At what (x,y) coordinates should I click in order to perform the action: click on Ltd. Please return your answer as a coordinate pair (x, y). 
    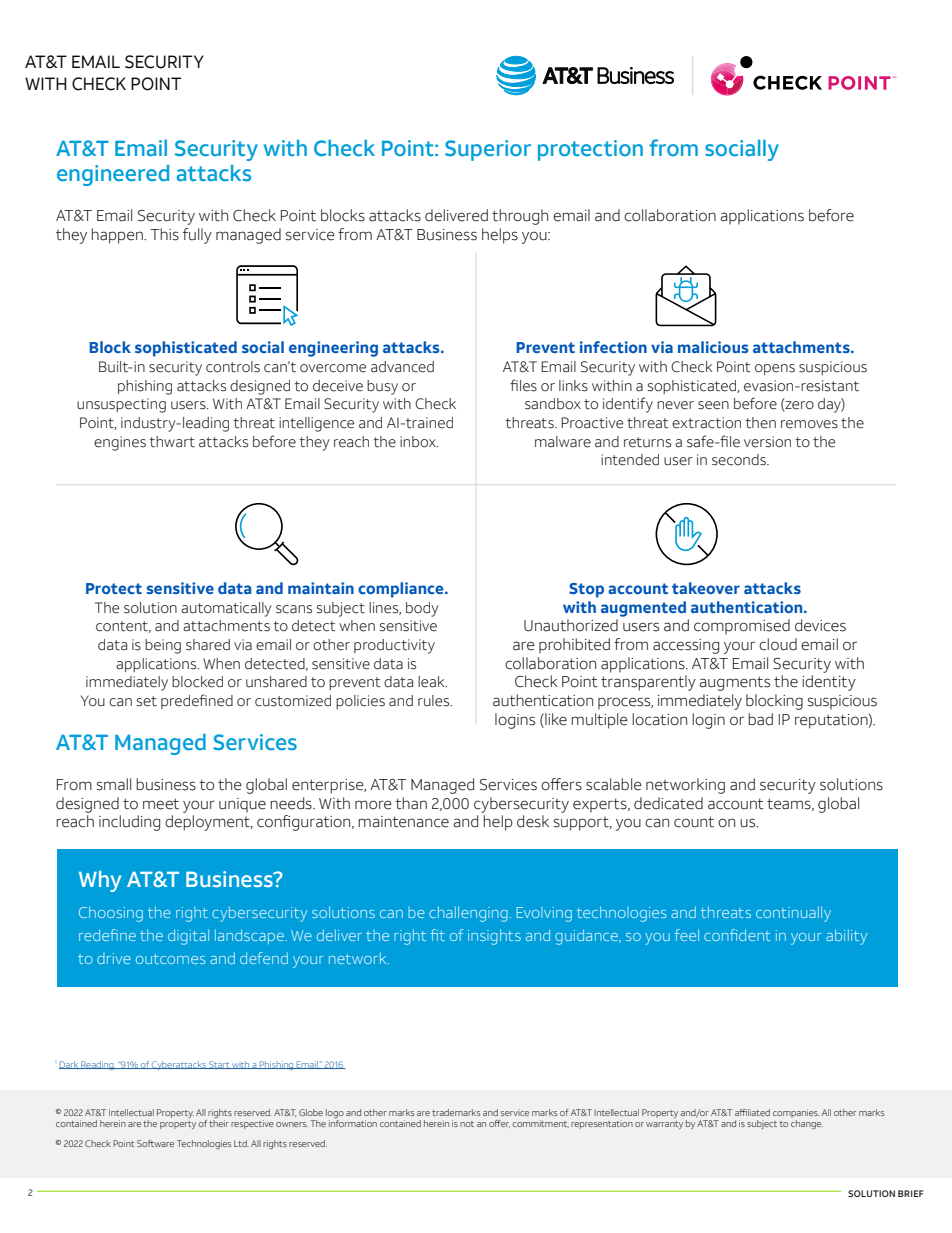
    Looking at the image, I should click on (241, 1143).
